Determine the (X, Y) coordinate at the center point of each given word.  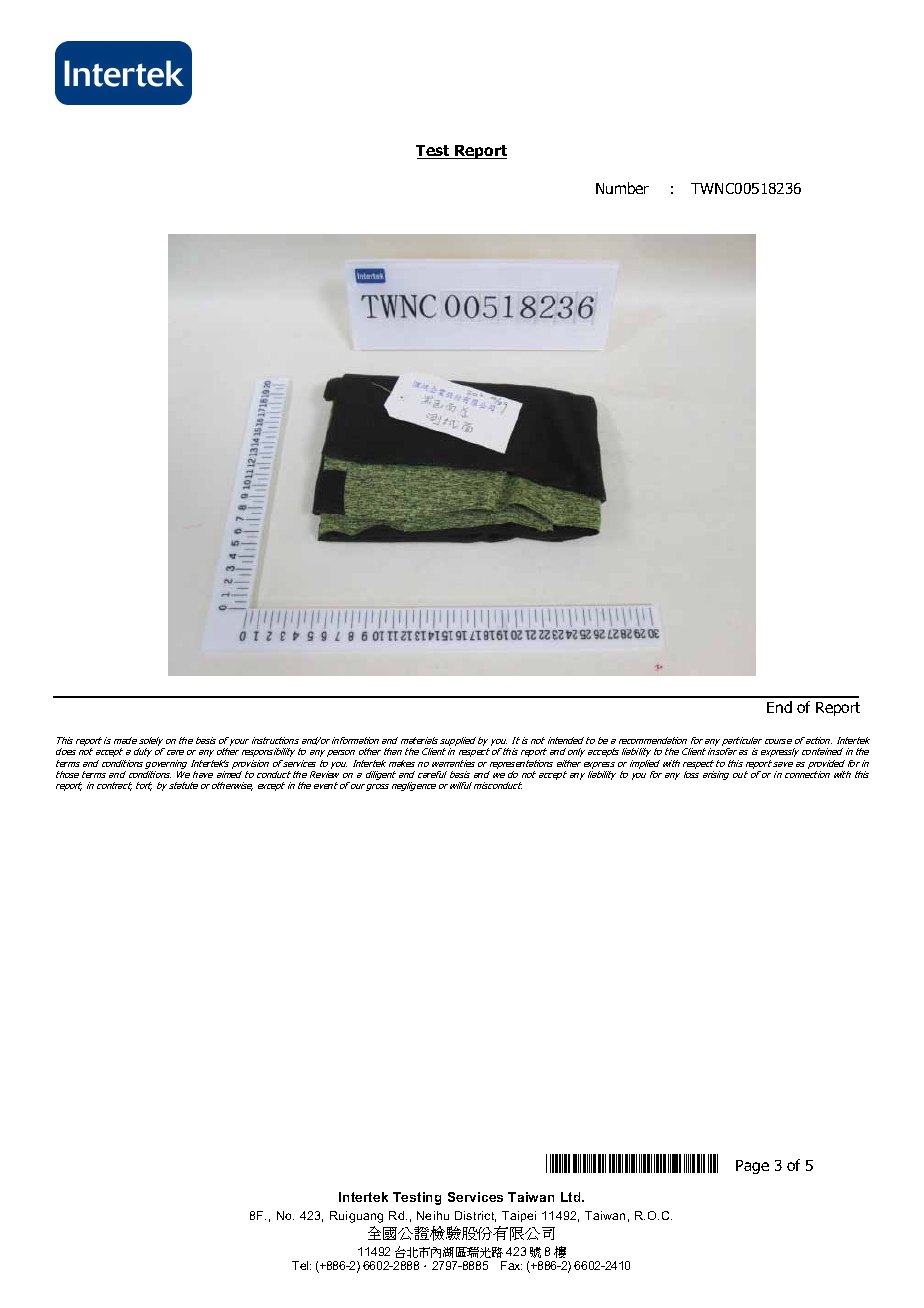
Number (622, 188)
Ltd (572, 1197)
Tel (301, 1265)
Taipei (519, 1216)
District (475, 1216)
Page (752, 1167)
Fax (511, 1265)
